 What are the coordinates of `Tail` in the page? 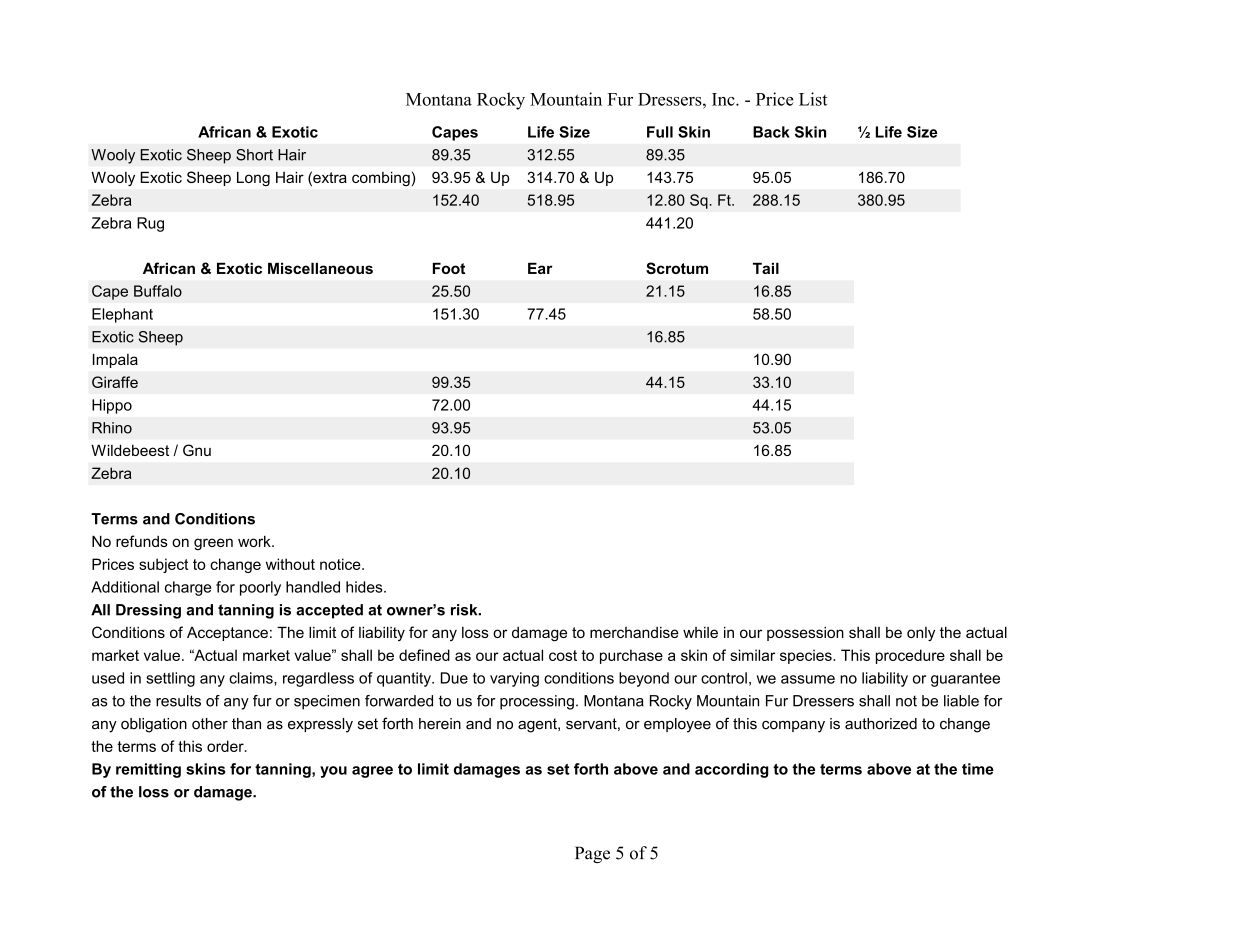 It's located at (766, 268).
